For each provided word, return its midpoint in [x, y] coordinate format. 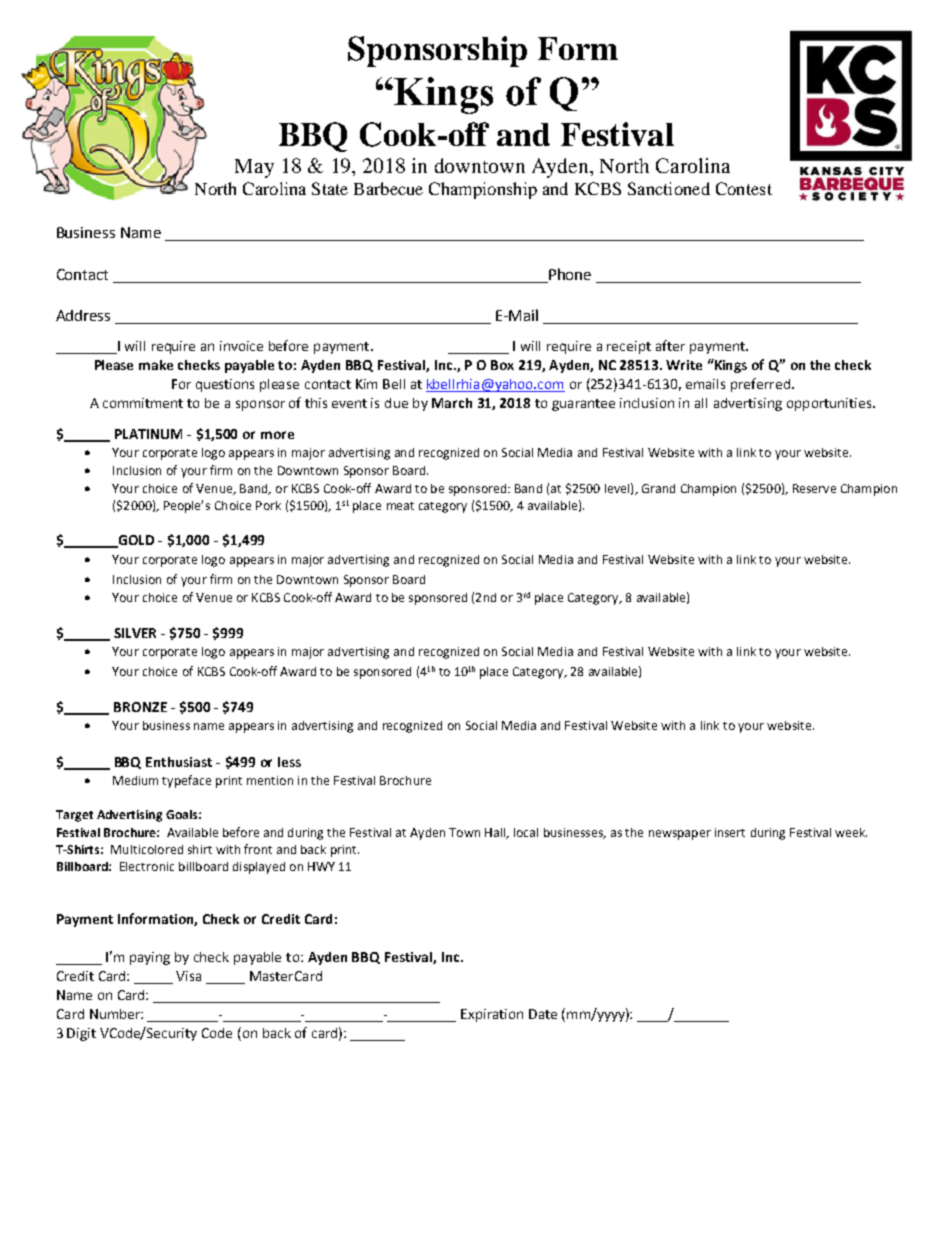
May [254, 168]
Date [543, 1014]
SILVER [135, 633]
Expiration [492, 1015]
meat [400, 506]
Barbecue [388, 188]
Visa [188, 976]
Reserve [814, 488]
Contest [744, 188]
